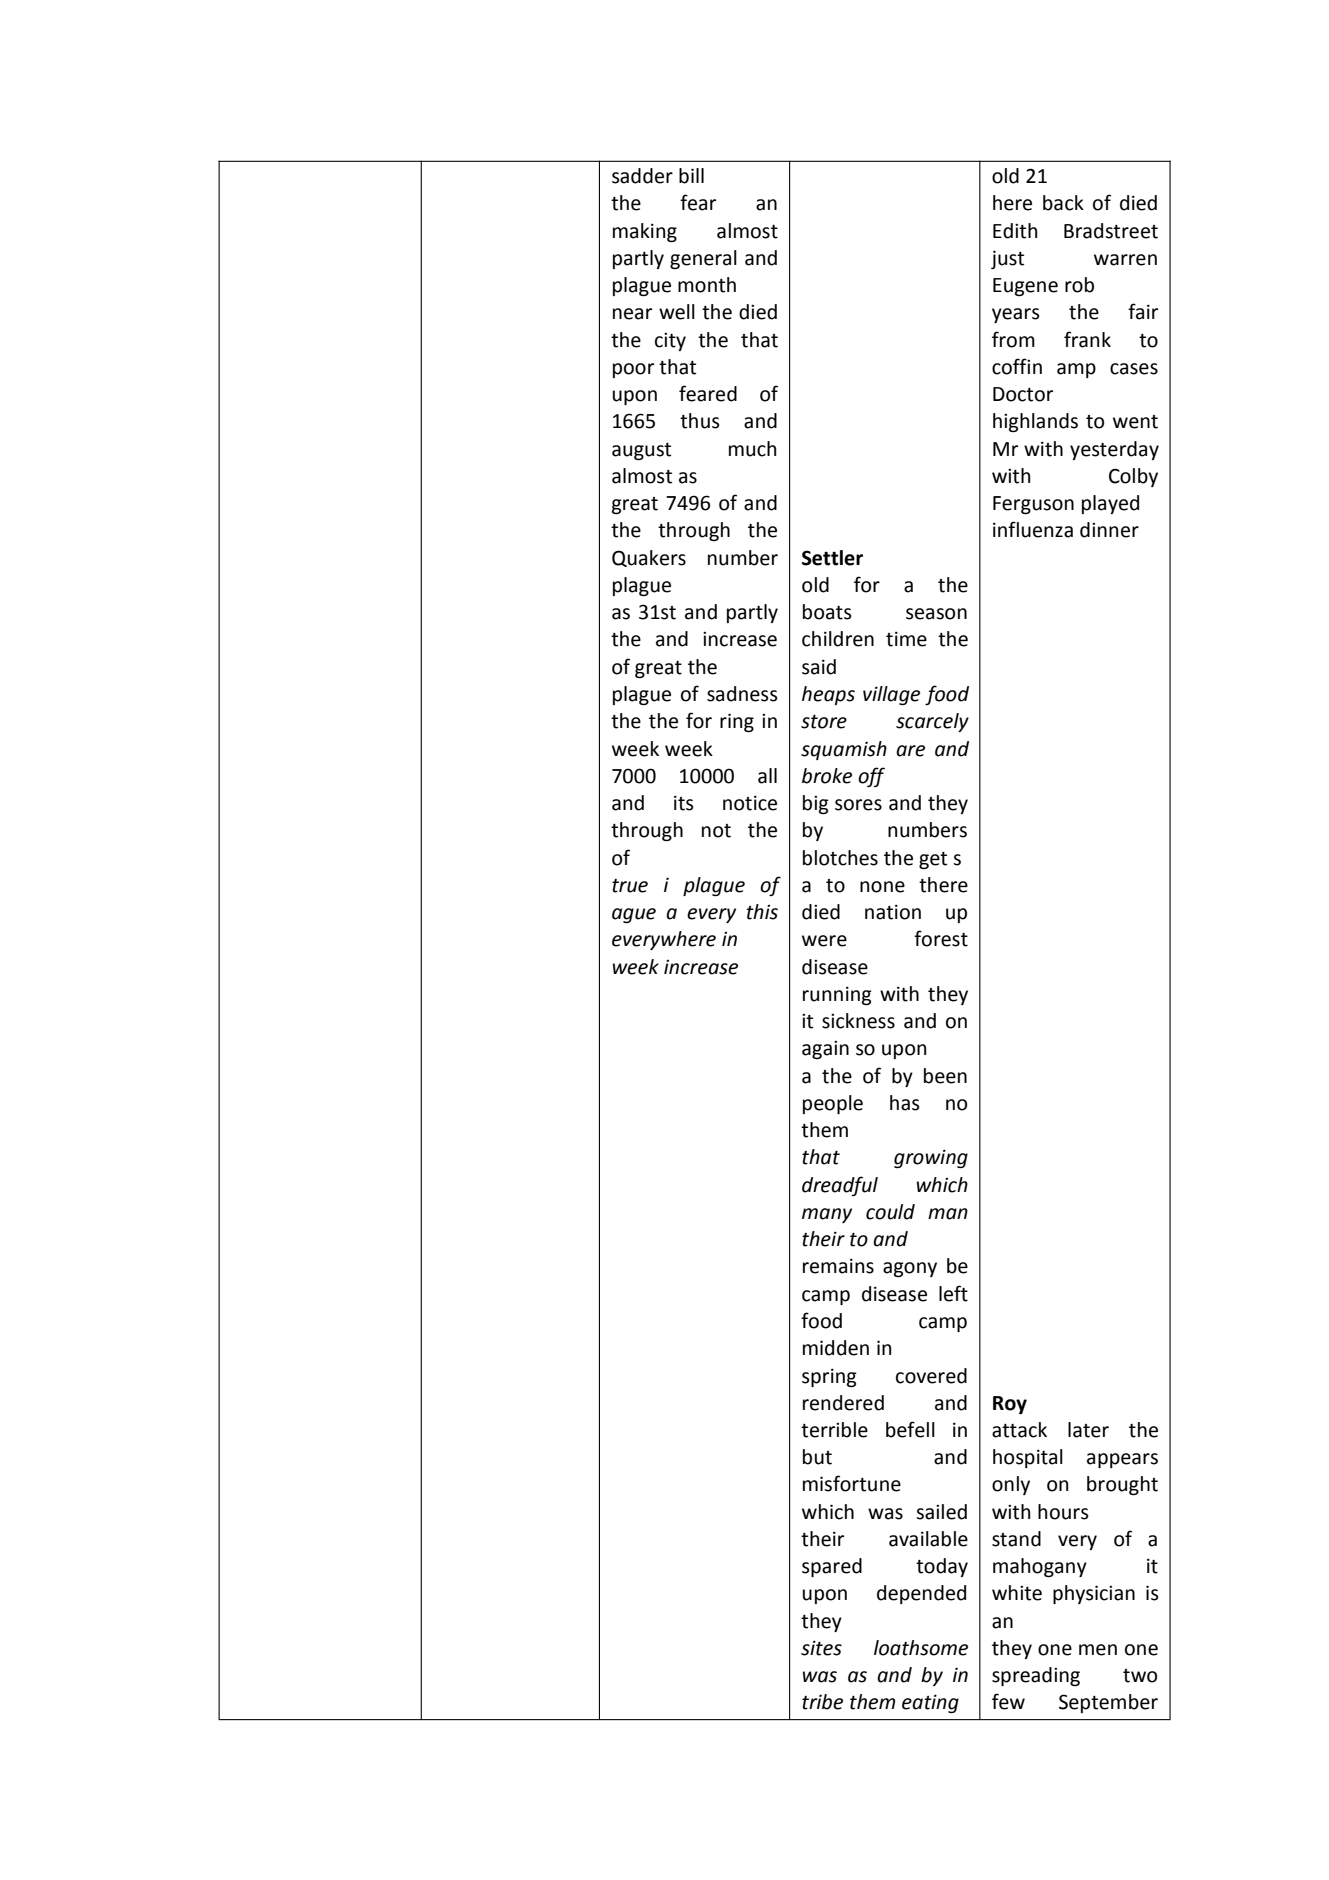  Describe the element at coordinates (703, 259) in the page. I see `general` at that location.
